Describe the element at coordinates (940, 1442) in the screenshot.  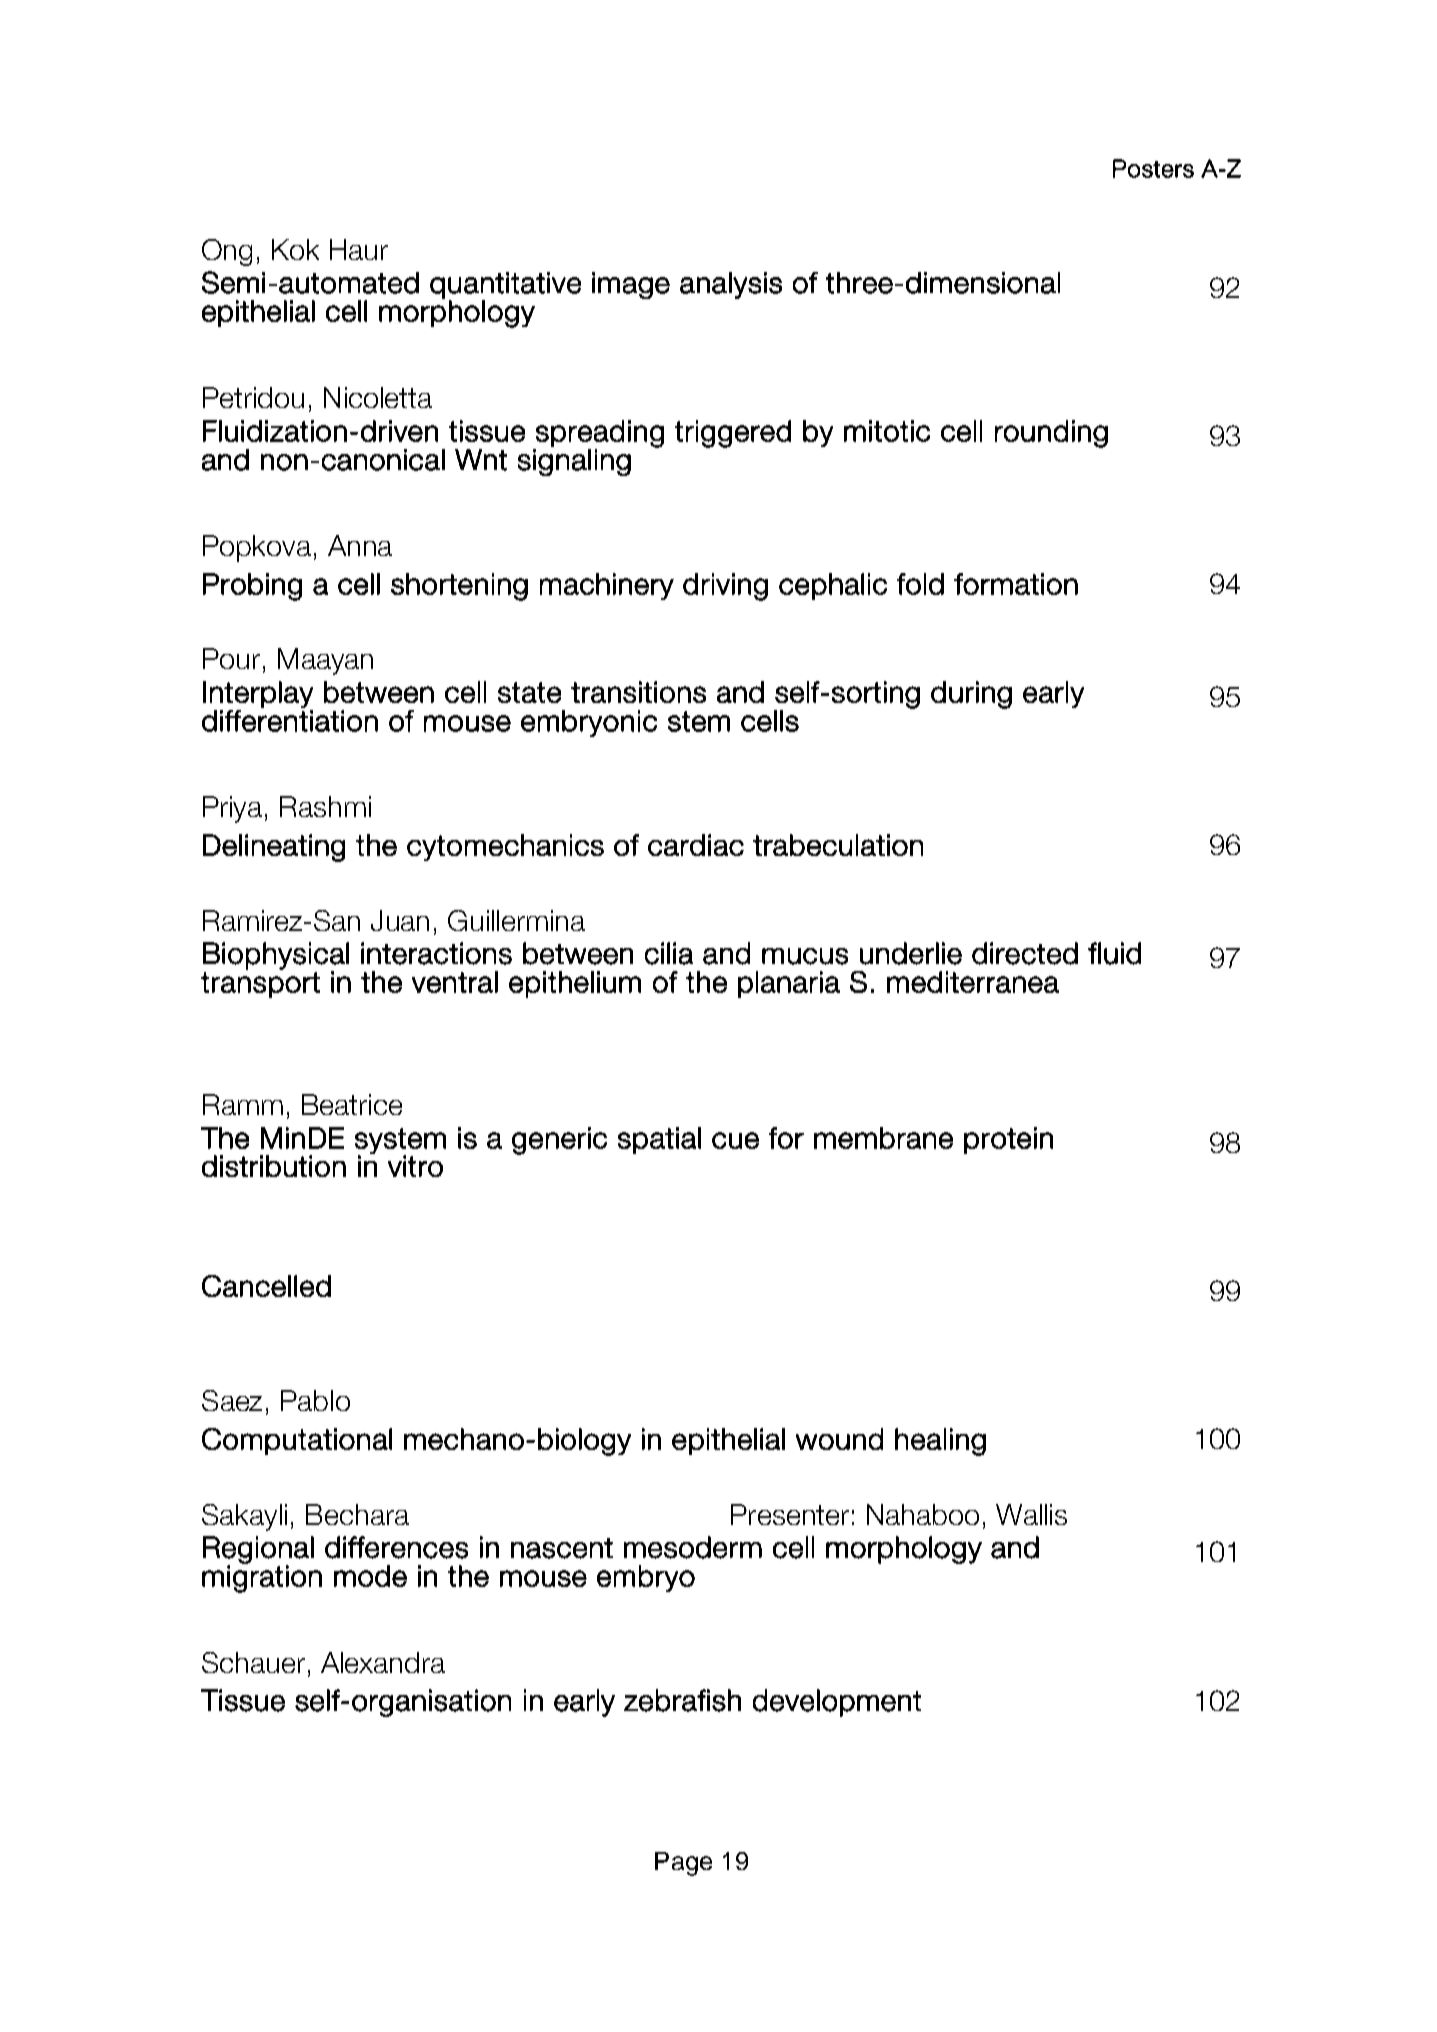
I see `healing` at that location.
